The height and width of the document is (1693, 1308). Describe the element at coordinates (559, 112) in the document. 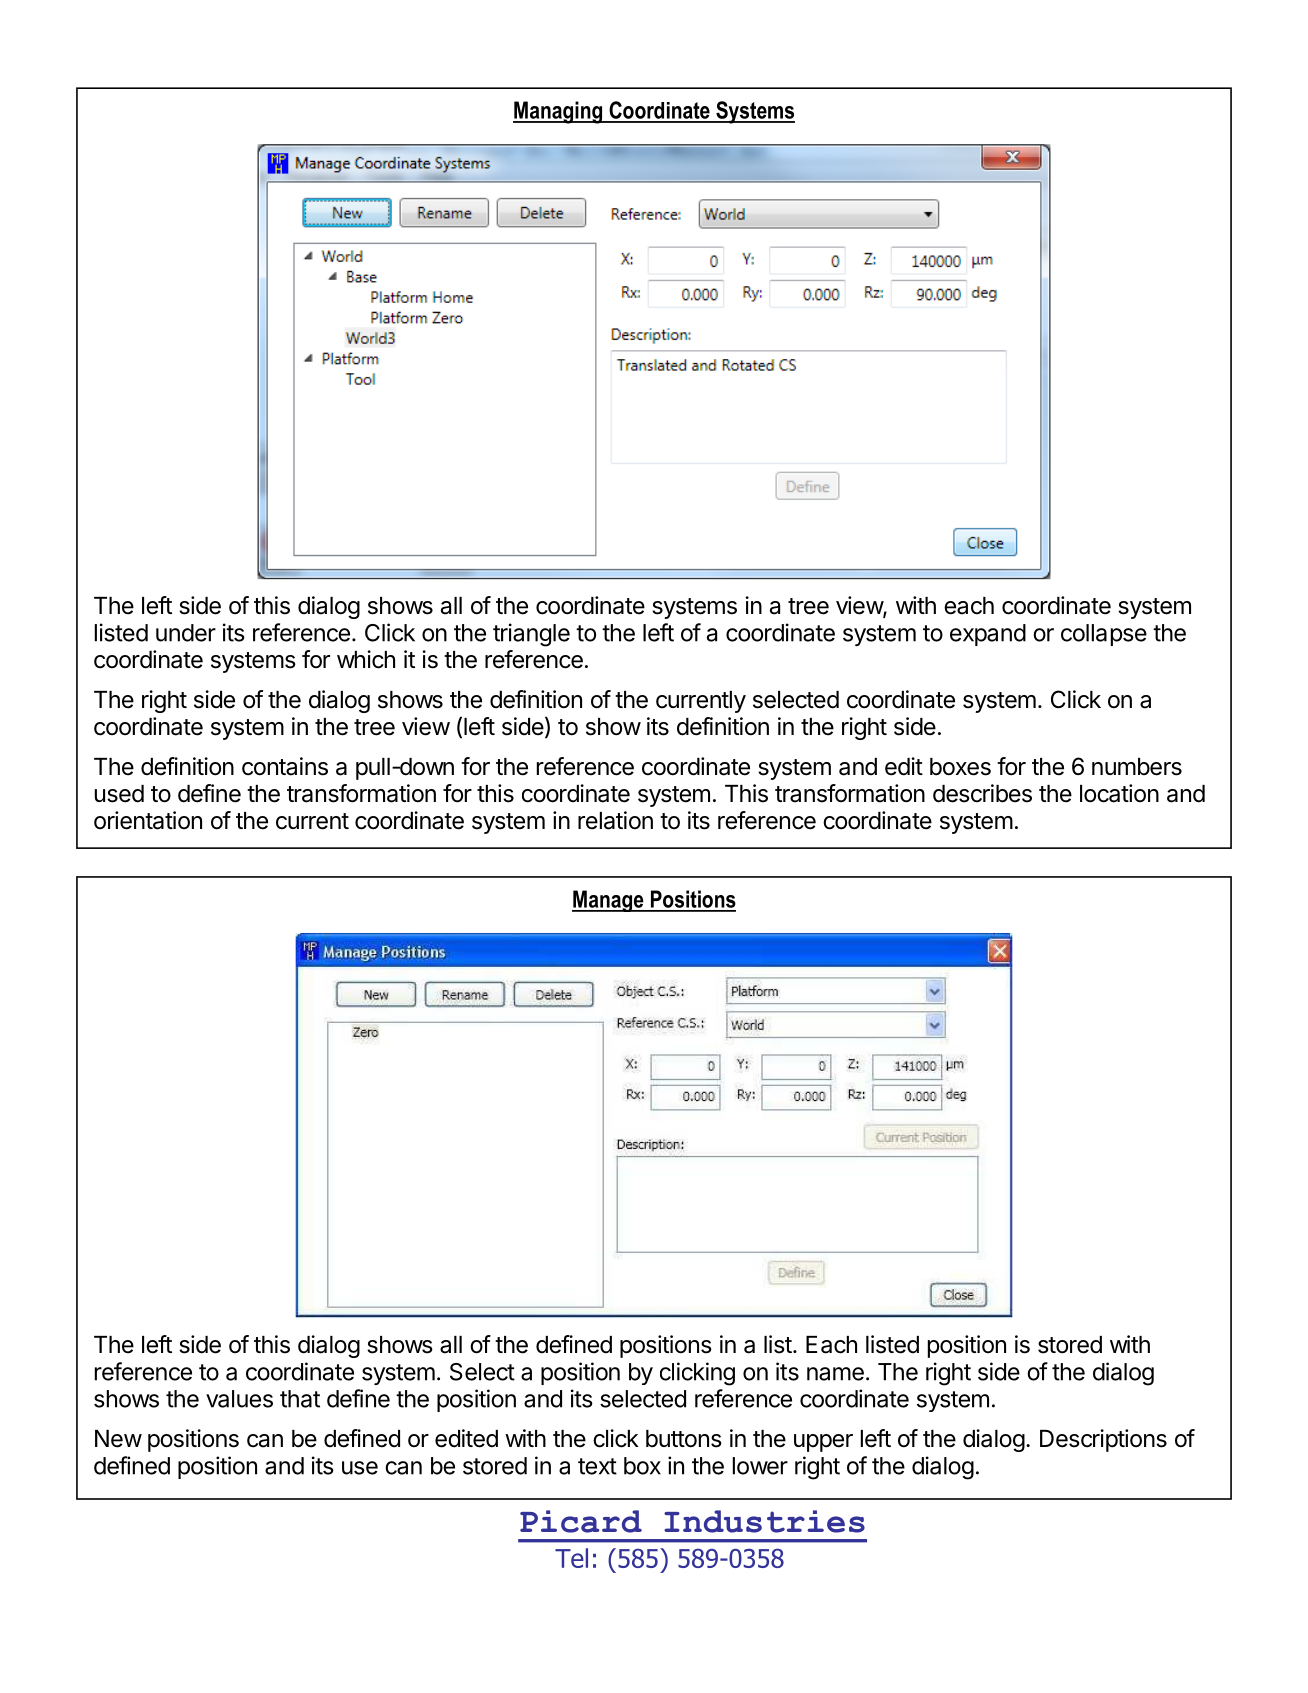

I see `Managing` at that location.
